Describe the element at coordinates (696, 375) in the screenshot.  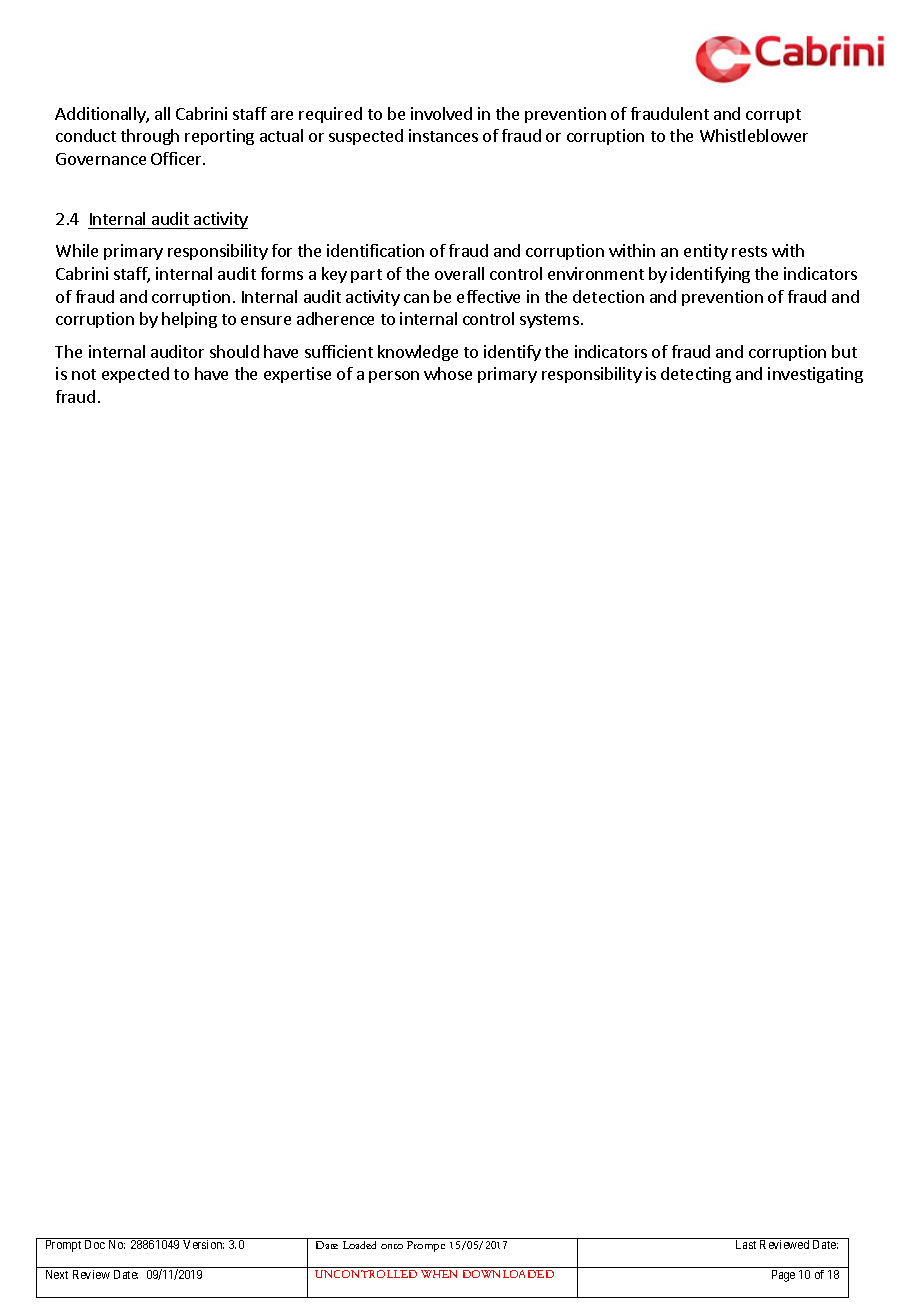
I see `detecting` at that location.
